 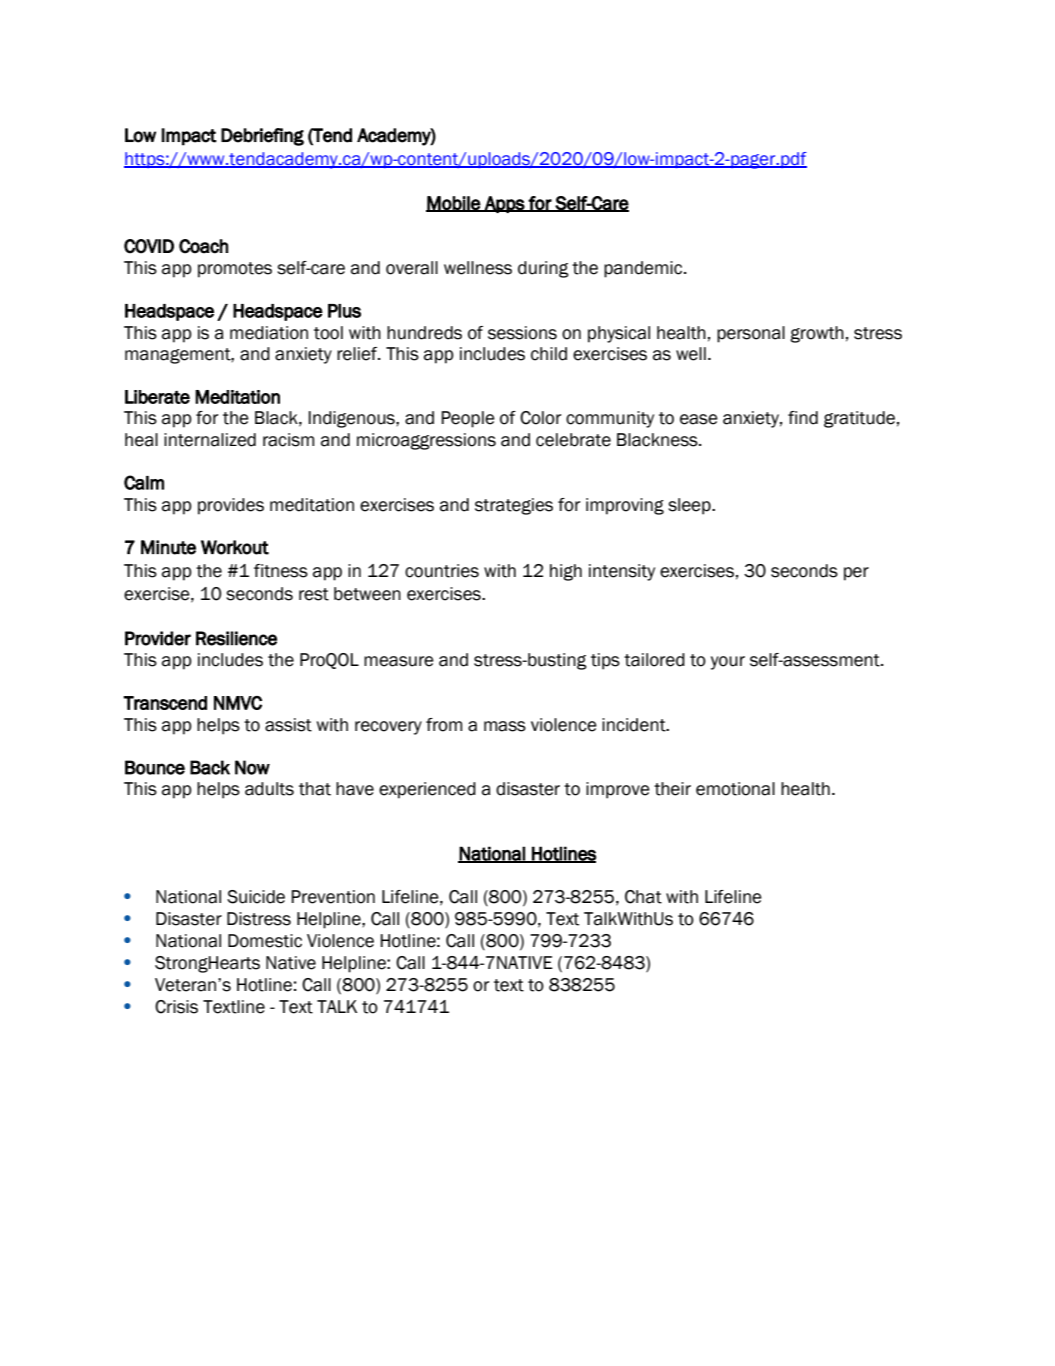 I want to click on sleep, so click(x=690, y=506).
